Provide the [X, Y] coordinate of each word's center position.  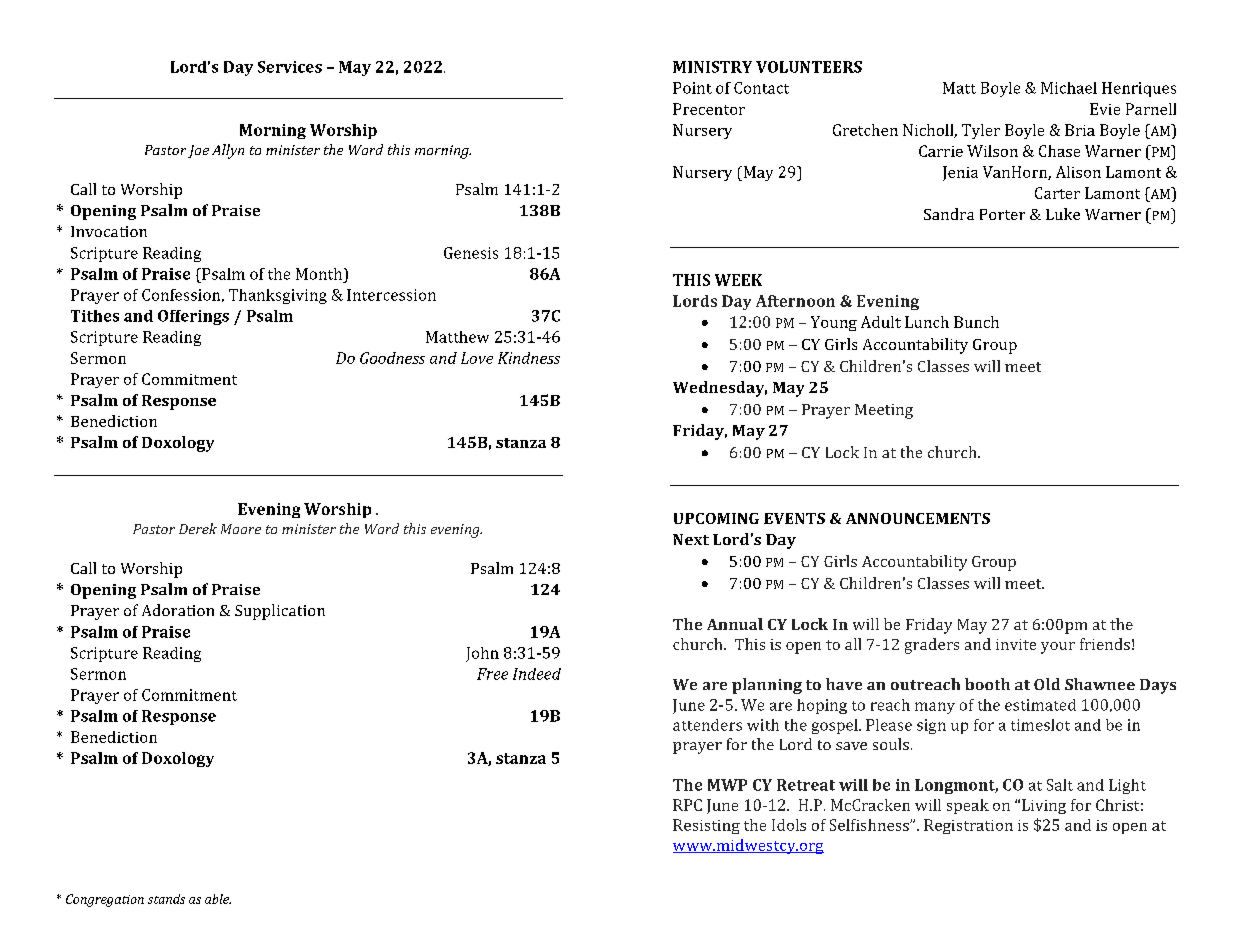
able [218, 899]
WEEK [738, 280]
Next [691, 539]
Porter [1002, 214]
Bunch [976, 322]
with [763, 725]
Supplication [280, 612]
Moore [241, 529]
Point [692, 88]
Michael [1069, 88]
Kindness [529, 358]
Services [290, 67]
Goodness [392, 358]
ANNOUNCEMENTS [918, 518]
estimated [1040, 705]
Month [320, 274]
